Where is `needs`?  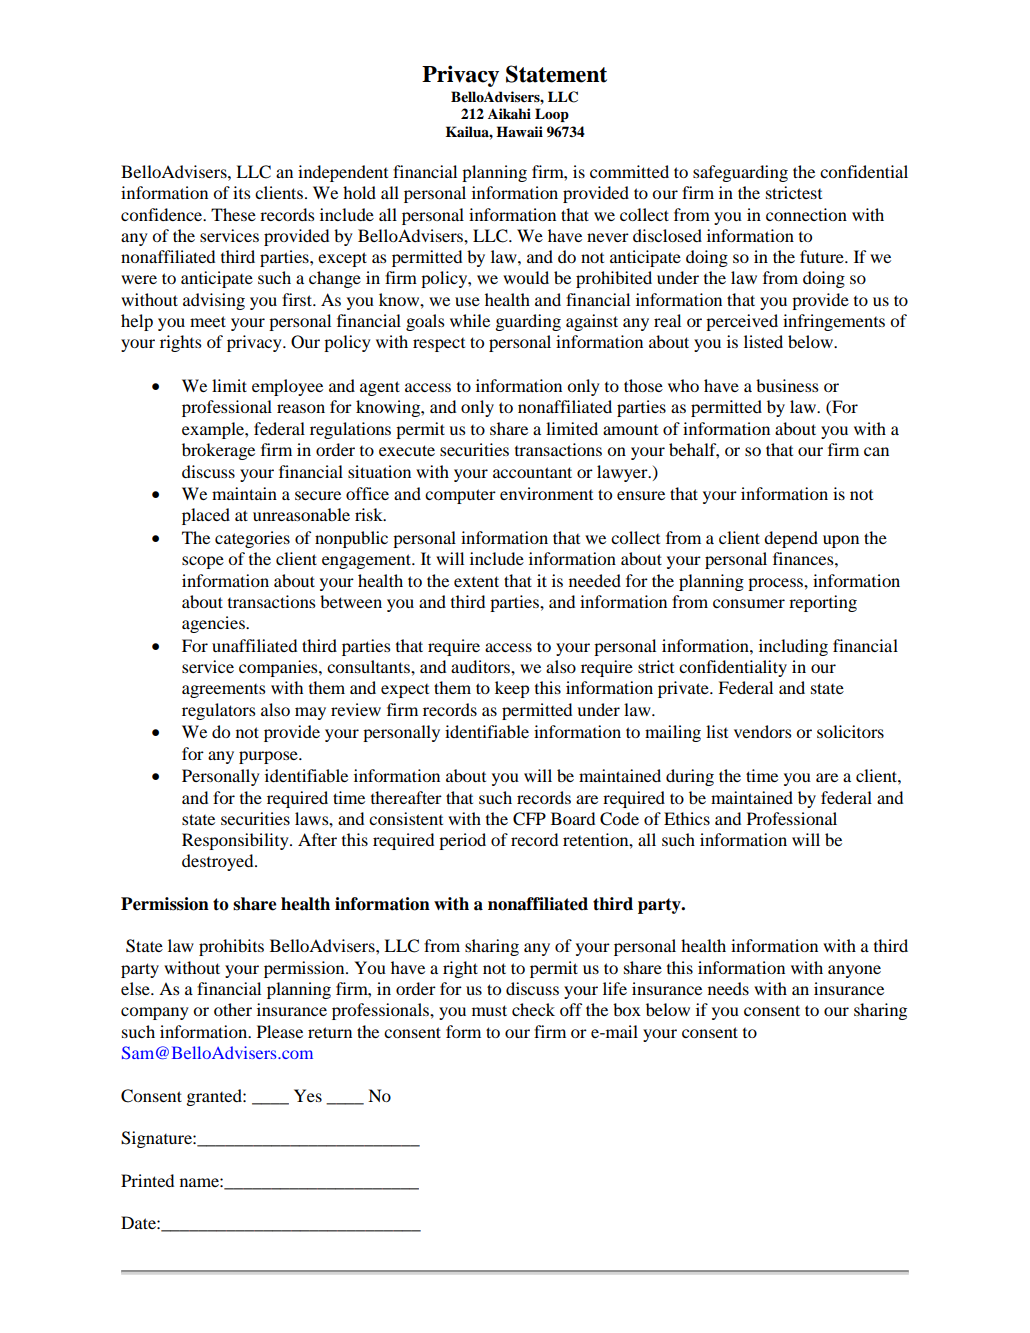
needs is located at coordinates (728, 988).
